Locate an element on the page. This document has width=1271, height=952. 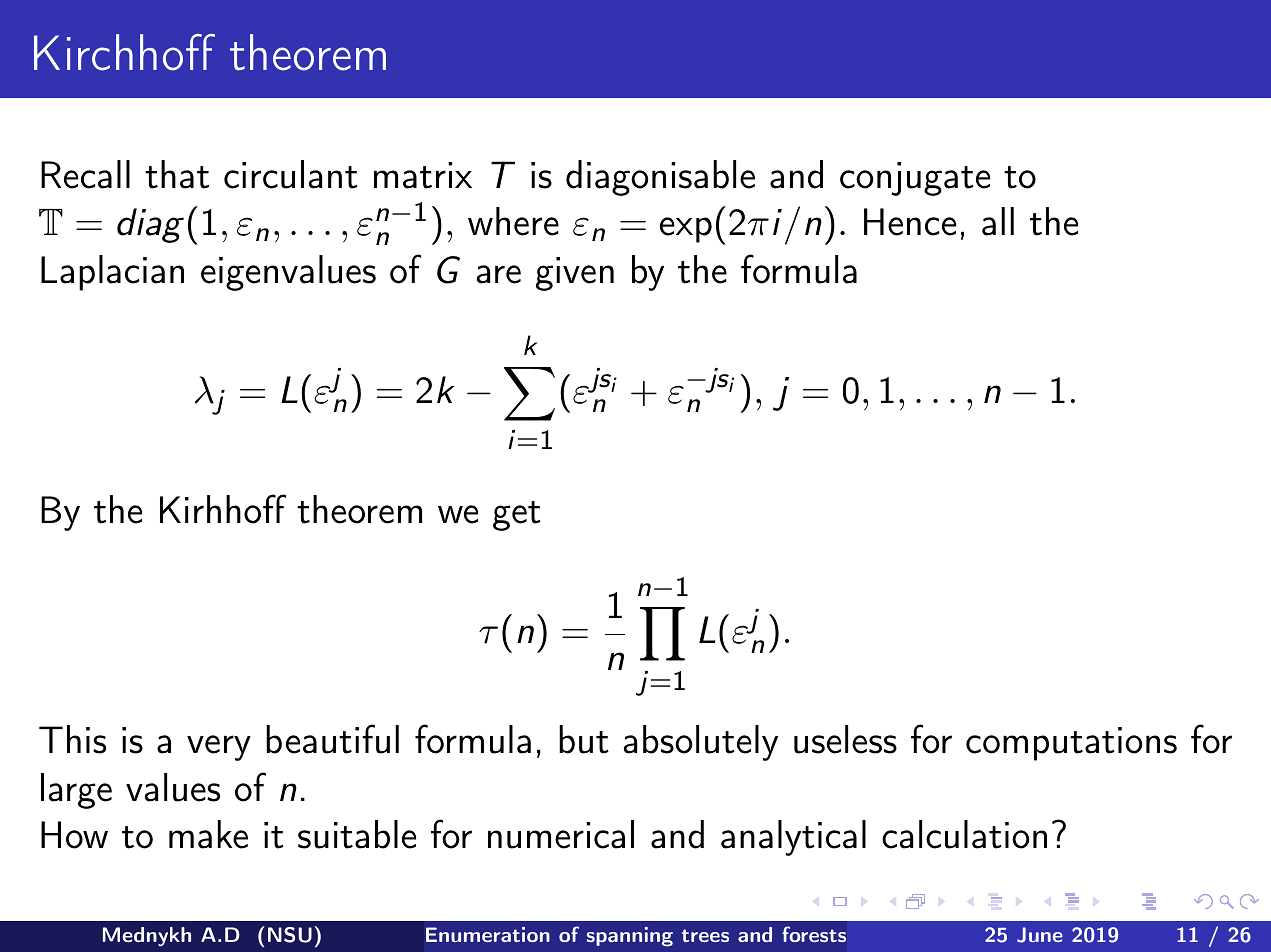
spanning is located at coordinates (629, 937).
